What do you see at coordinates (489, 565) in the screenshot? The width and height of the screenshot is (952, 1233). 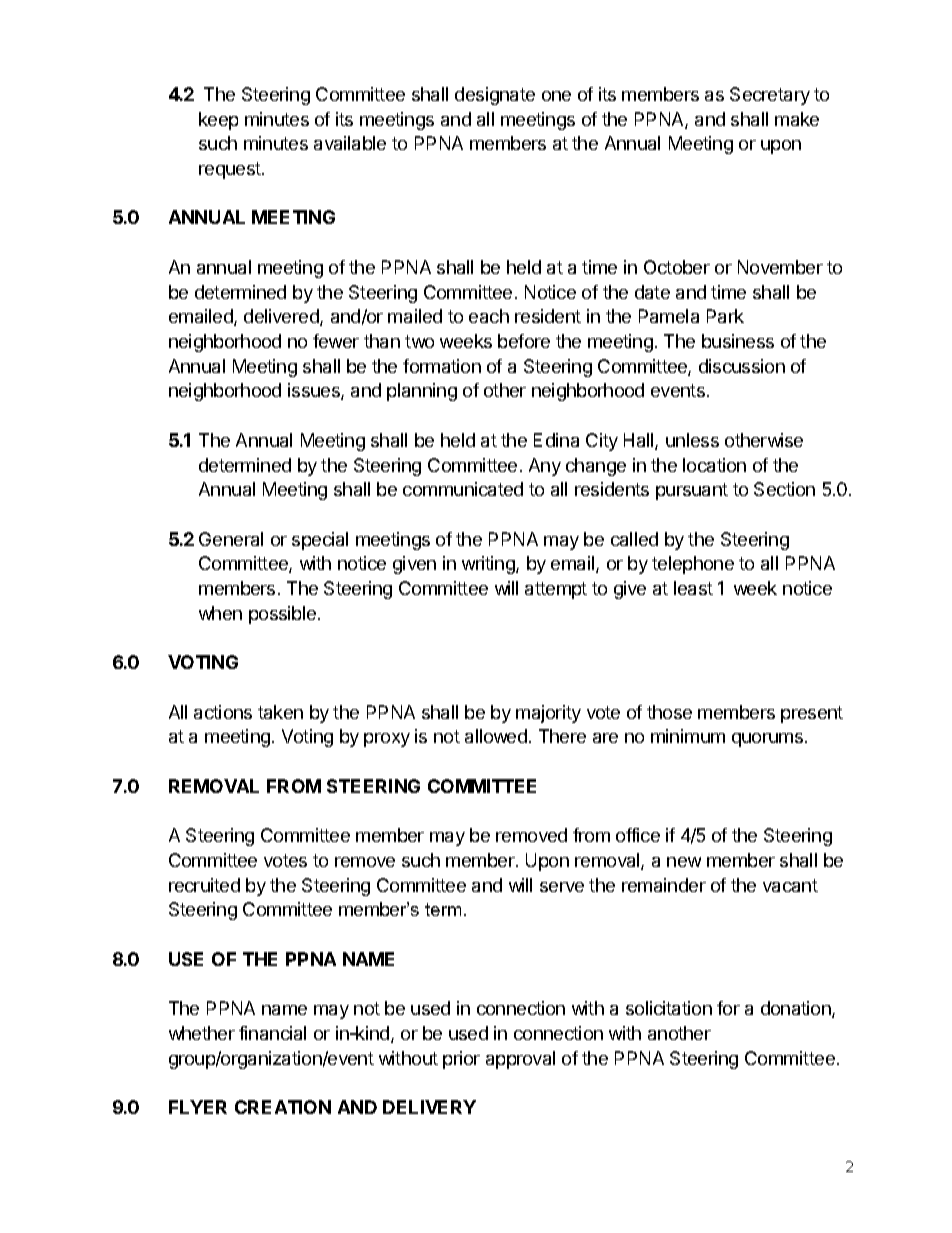 I see `writing` at bounding box center [489, 565].
